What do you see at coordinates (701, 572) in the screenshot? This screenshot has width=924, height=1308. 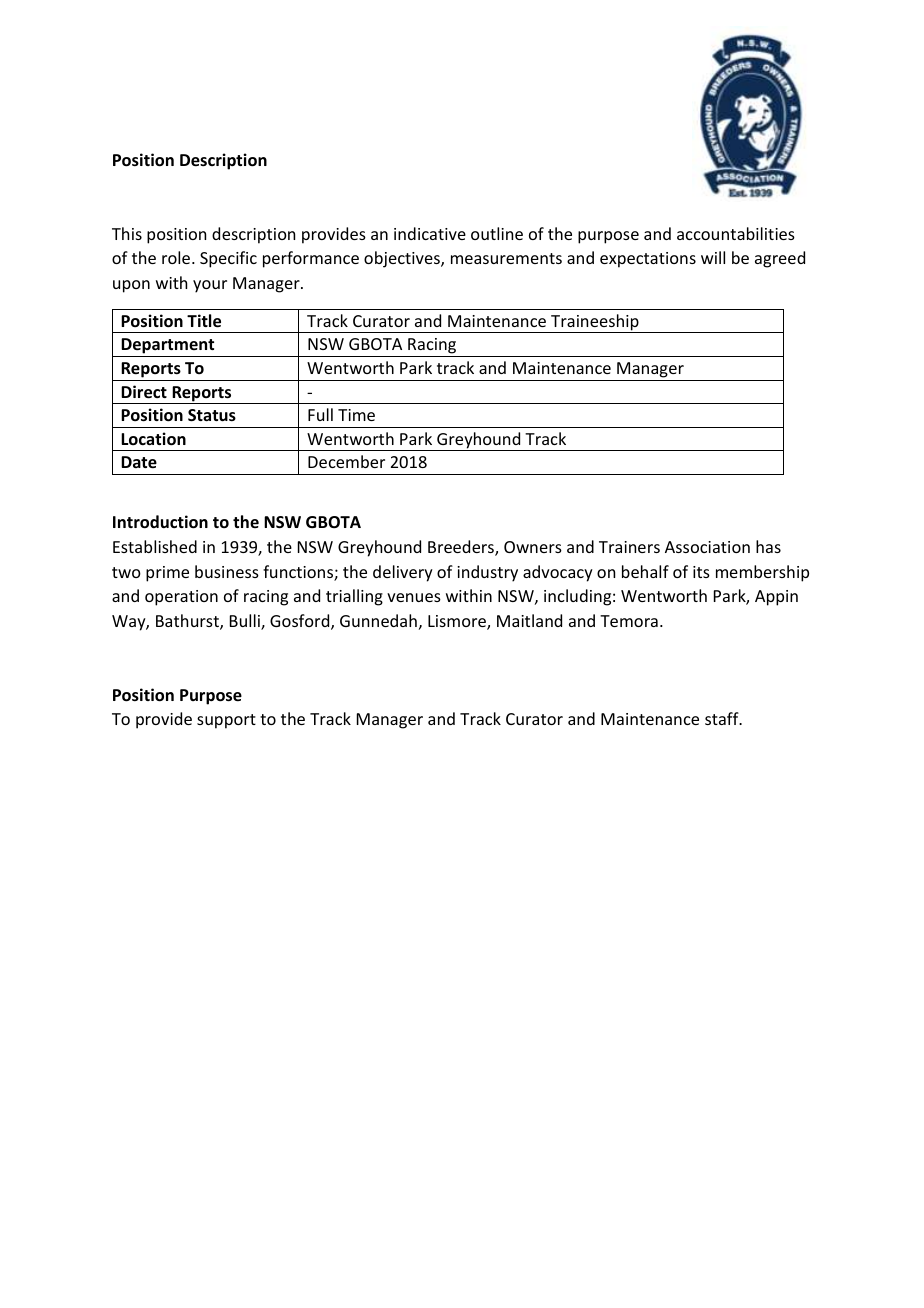 I see `its` at bounding box center [701, 572].
